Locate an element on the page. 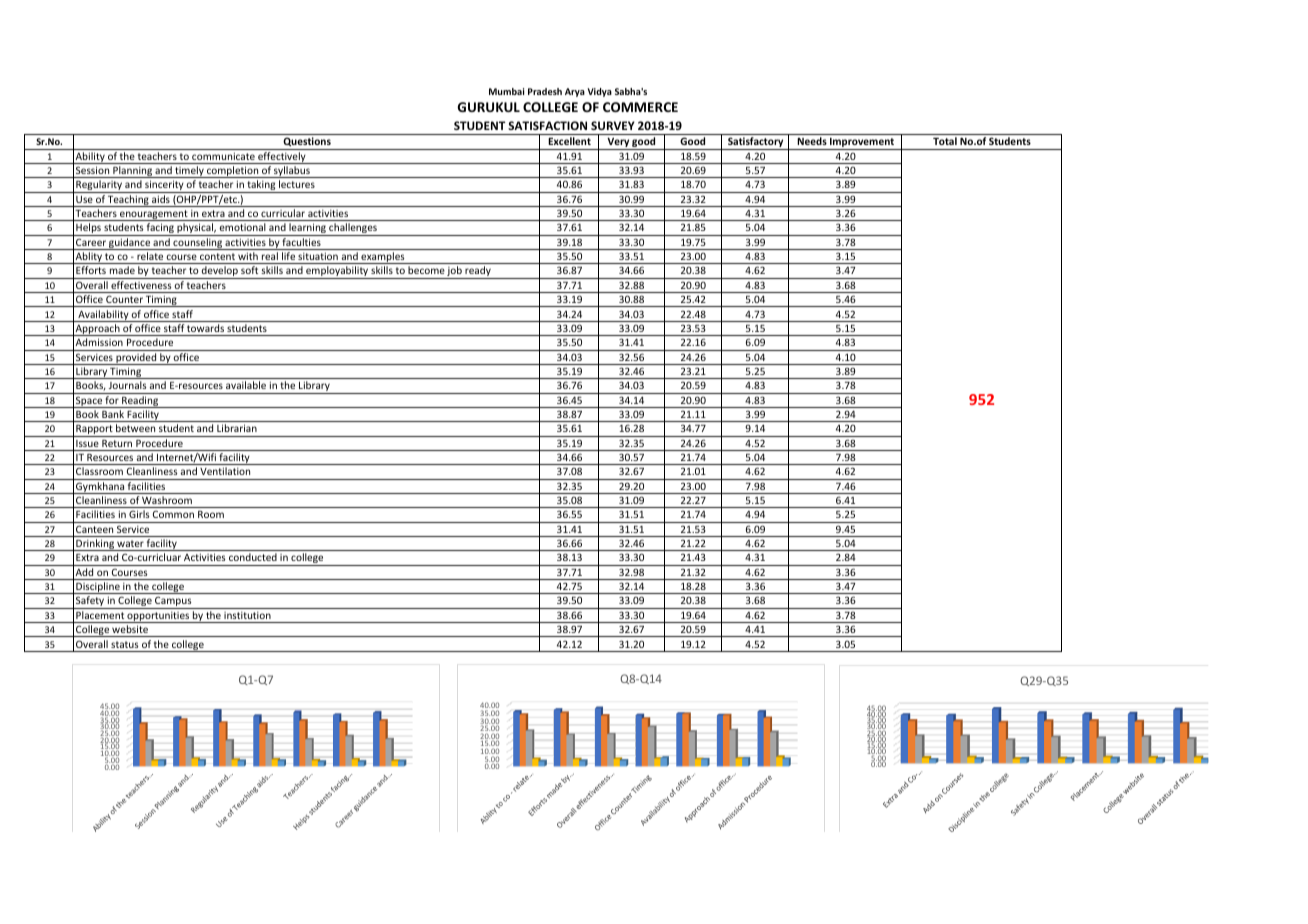 The height and width of the image is (924, 1308). status is located at coordinates (124, 644).
